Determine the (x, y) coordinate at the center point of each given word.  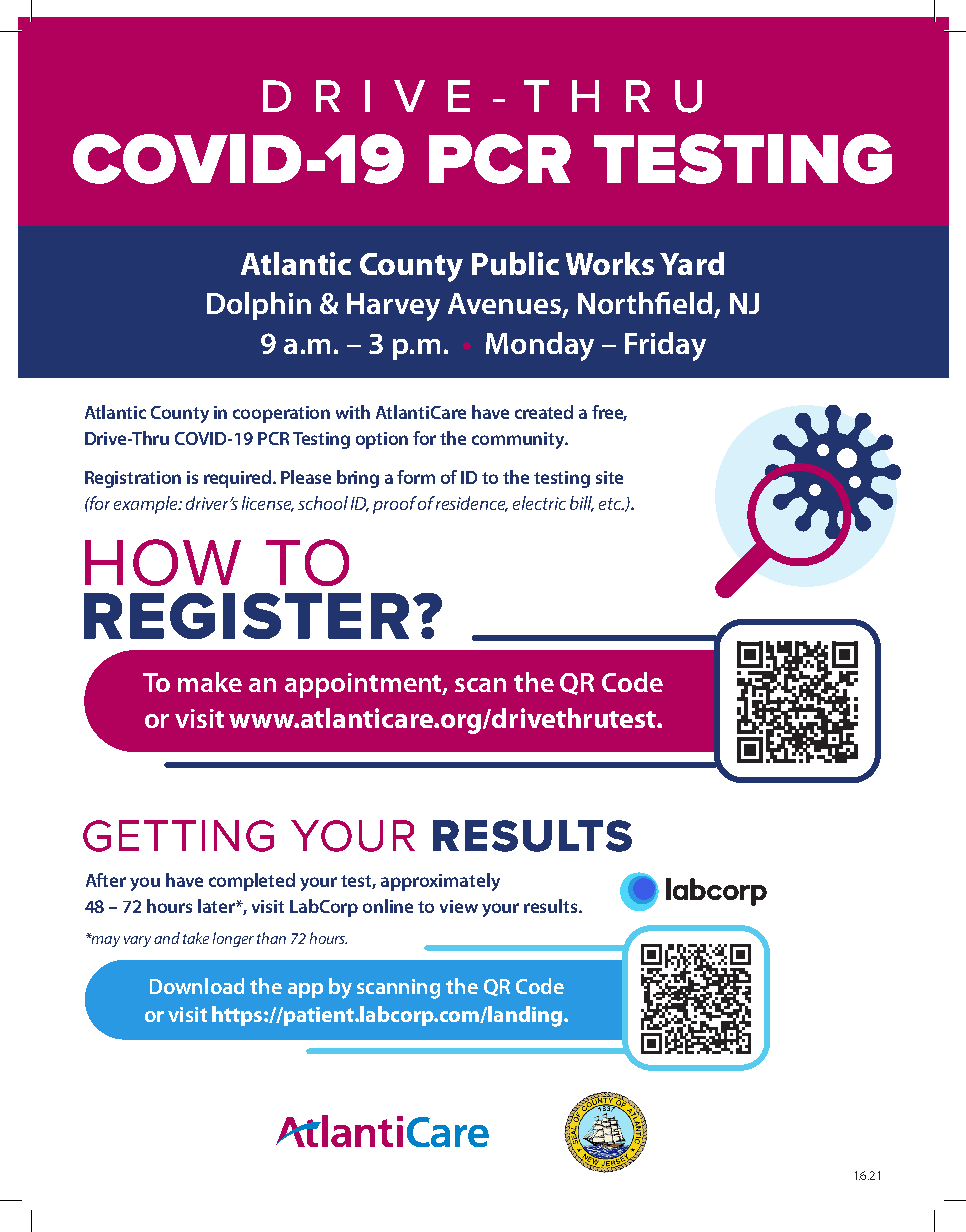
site (609, 477)
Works (610, 263)
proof (395, 505)
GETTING (178, 836)
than (271, 938)
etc (611, 504)
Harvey (393, 307)
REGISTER (246, 616)
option (382, 440)
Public (515, 263)
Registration (133, 479)
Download (197, 986)
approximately (440, 882)
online (388, 906)
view (459, 906)
